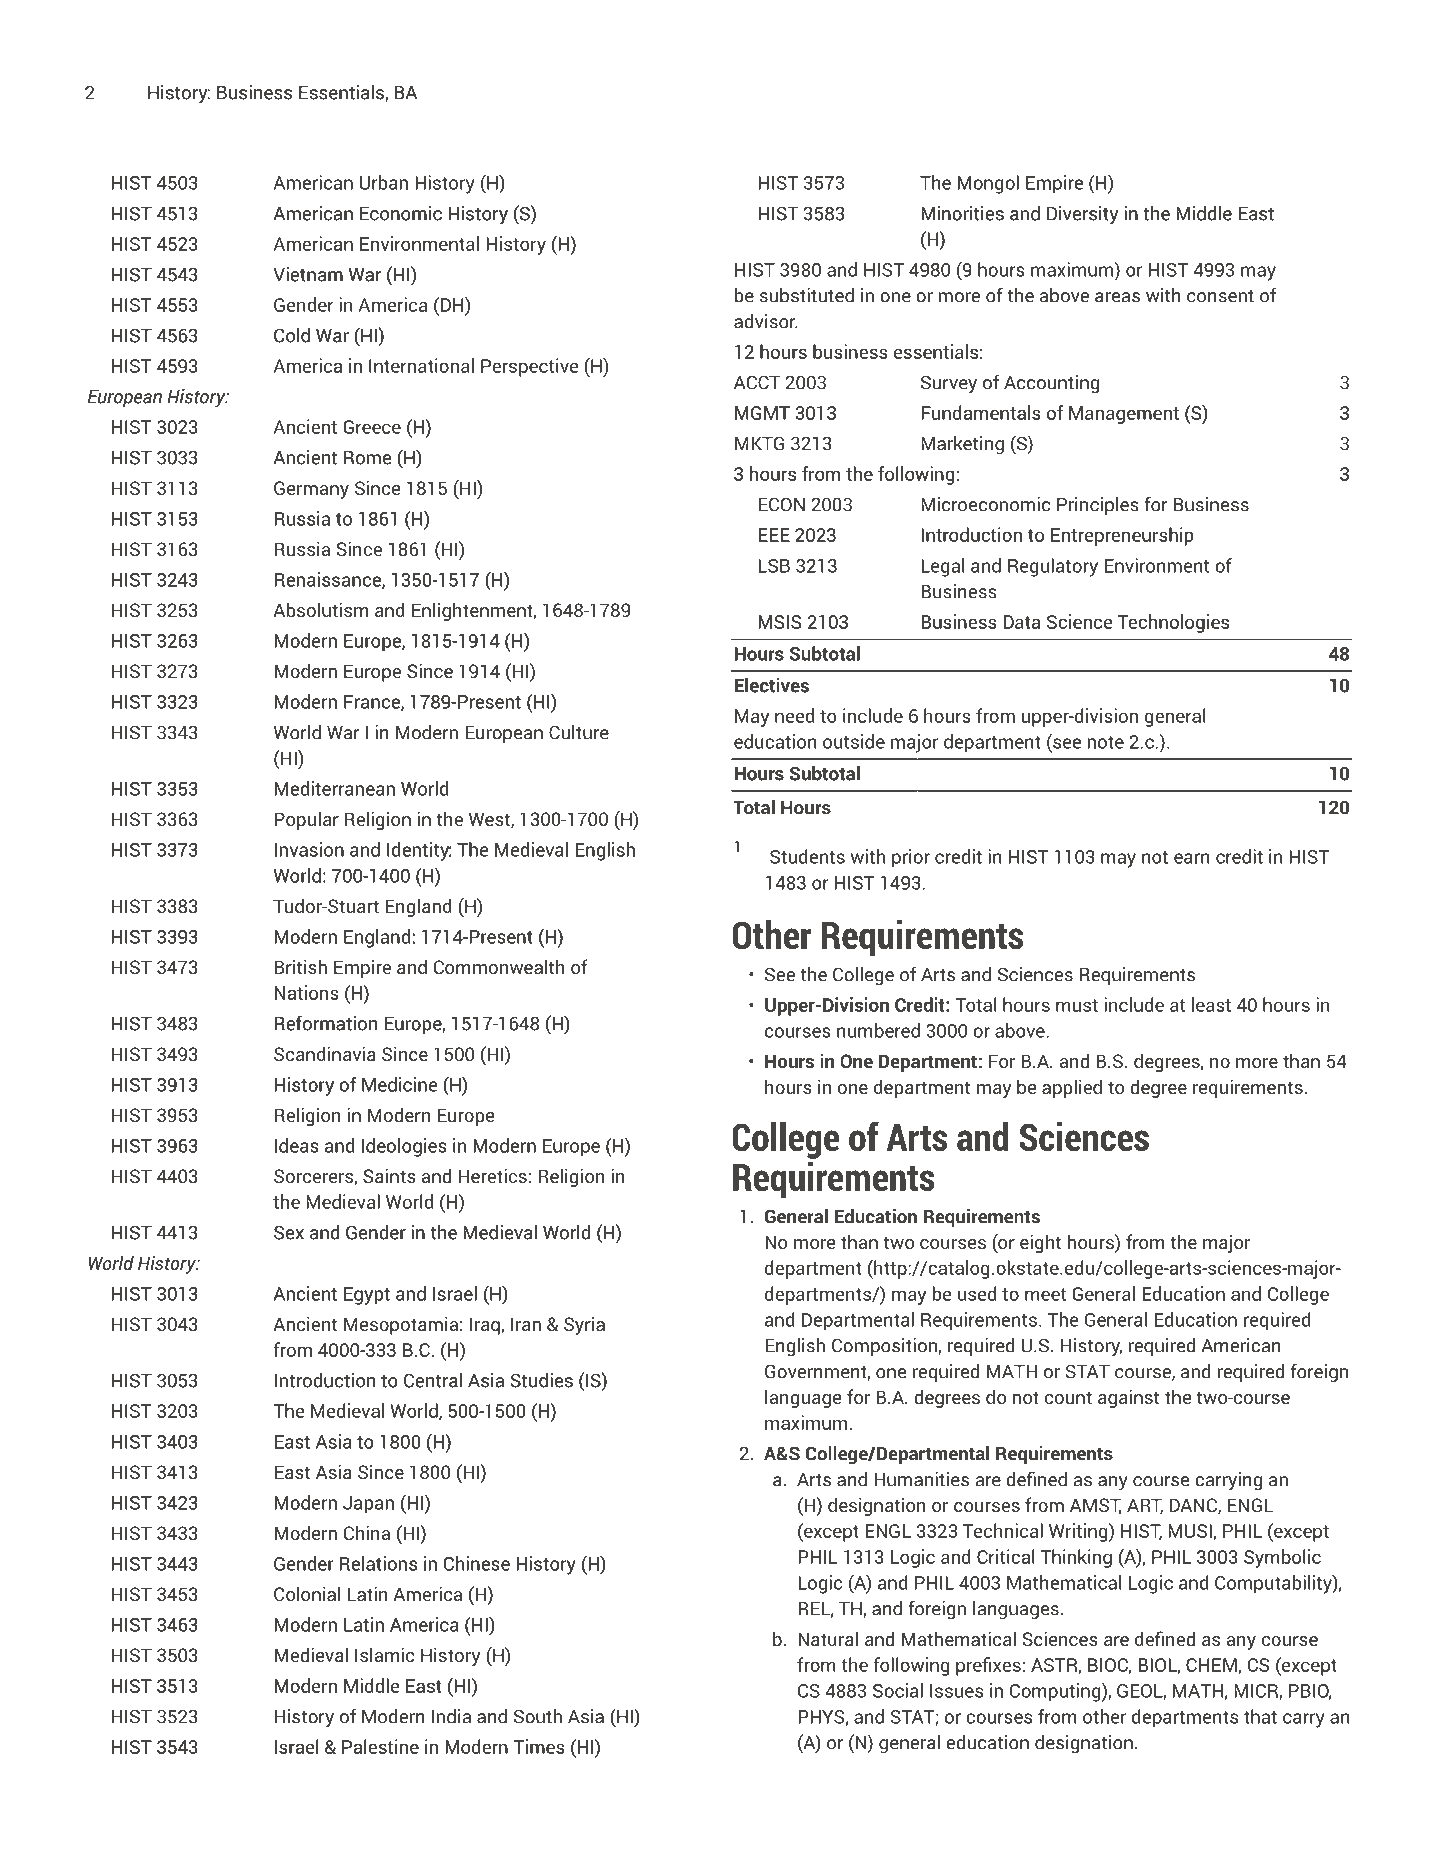 This screenshot has width=1437, height=1860. Describe the element at coordinates (884, 1347) in the screenshot. I see `Composition` at that location.
